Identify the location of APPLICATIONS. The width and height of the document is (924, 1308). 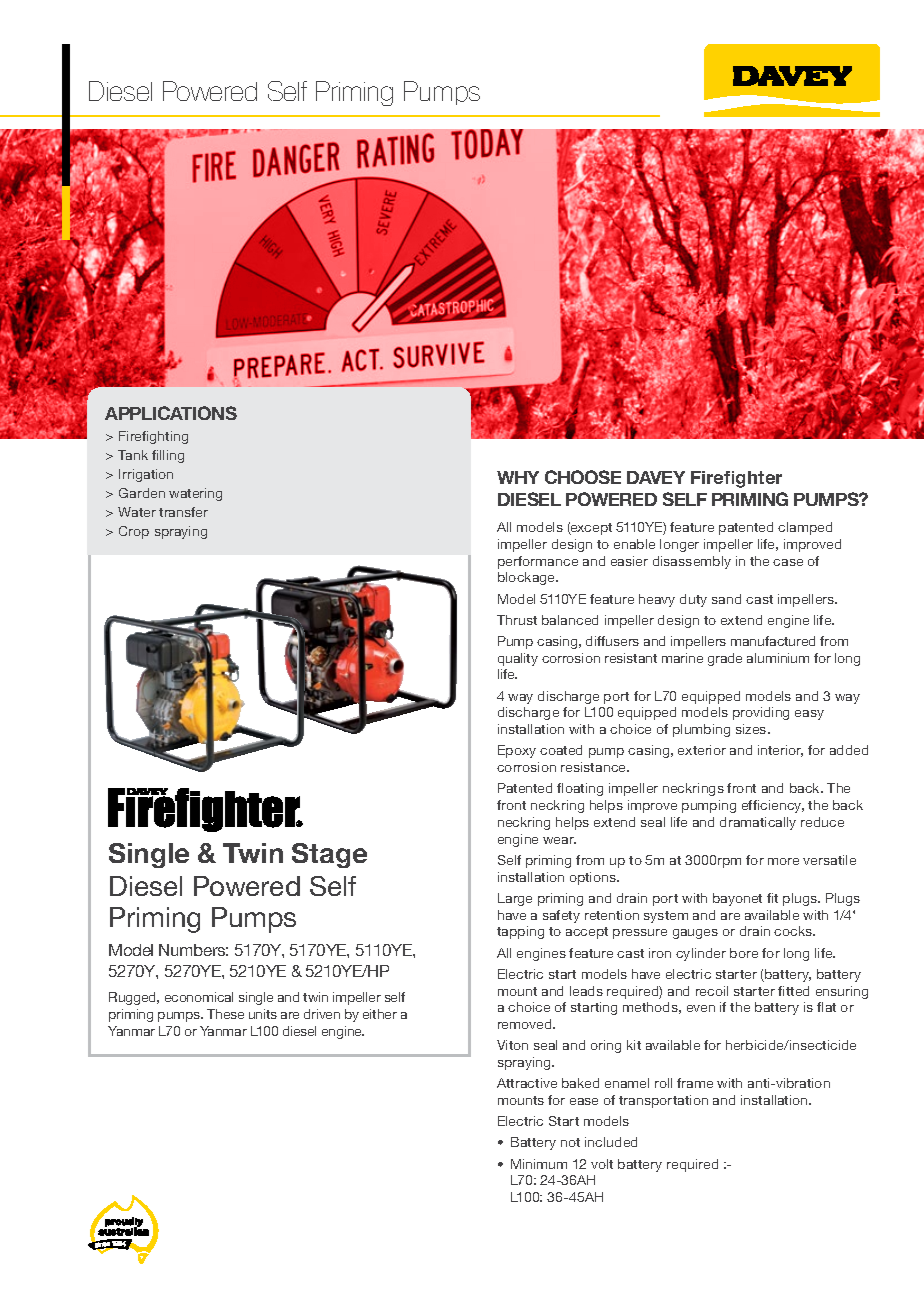
(171, 413).
